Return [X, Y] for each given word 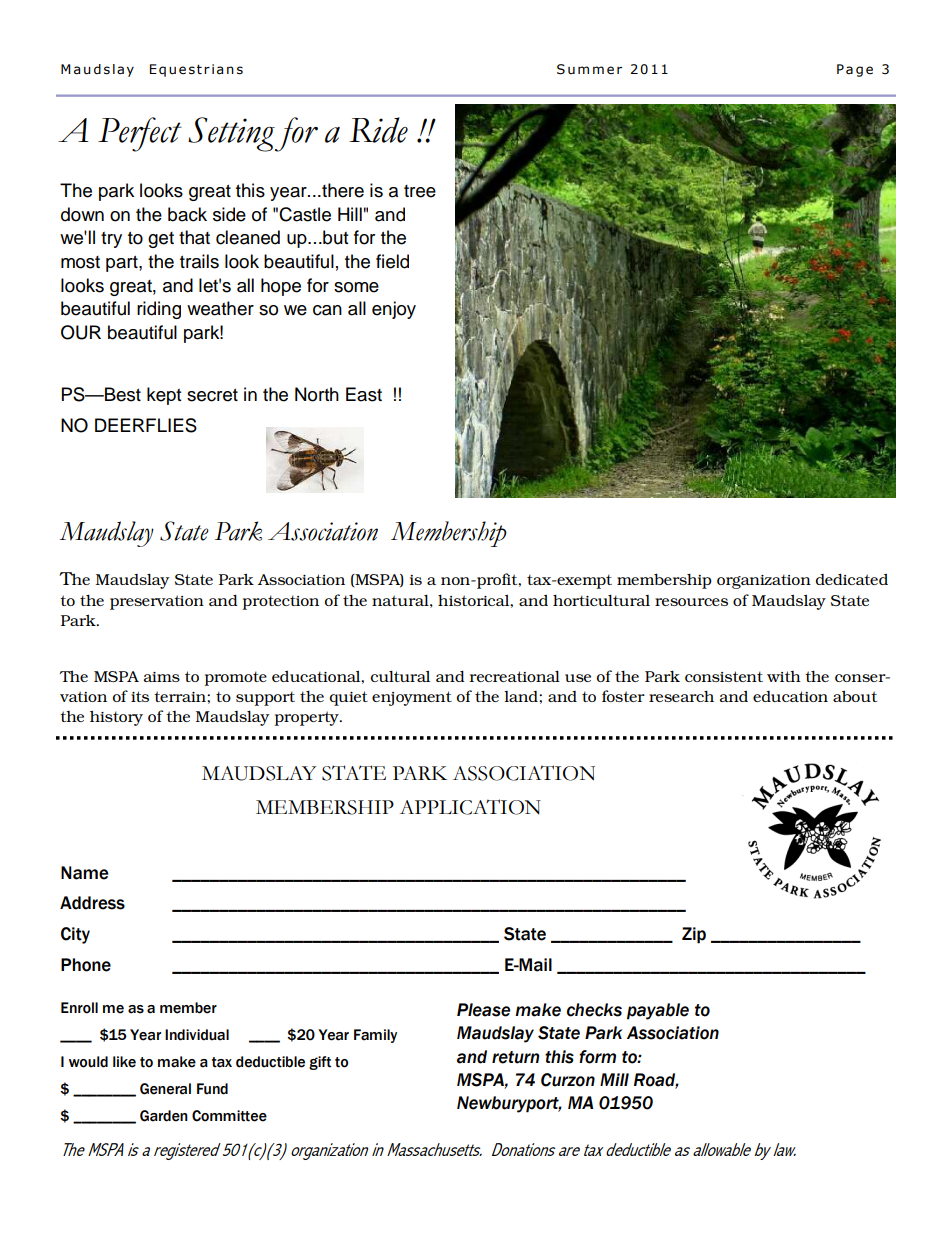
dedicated [852, 579]
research [681, 696]
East [364, 394]
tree [420, 191]
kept [164, 396]
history [116, 718]
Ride [378, 130]
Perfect [140, 134]
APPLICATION [470, 807]
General [165, 1089]
